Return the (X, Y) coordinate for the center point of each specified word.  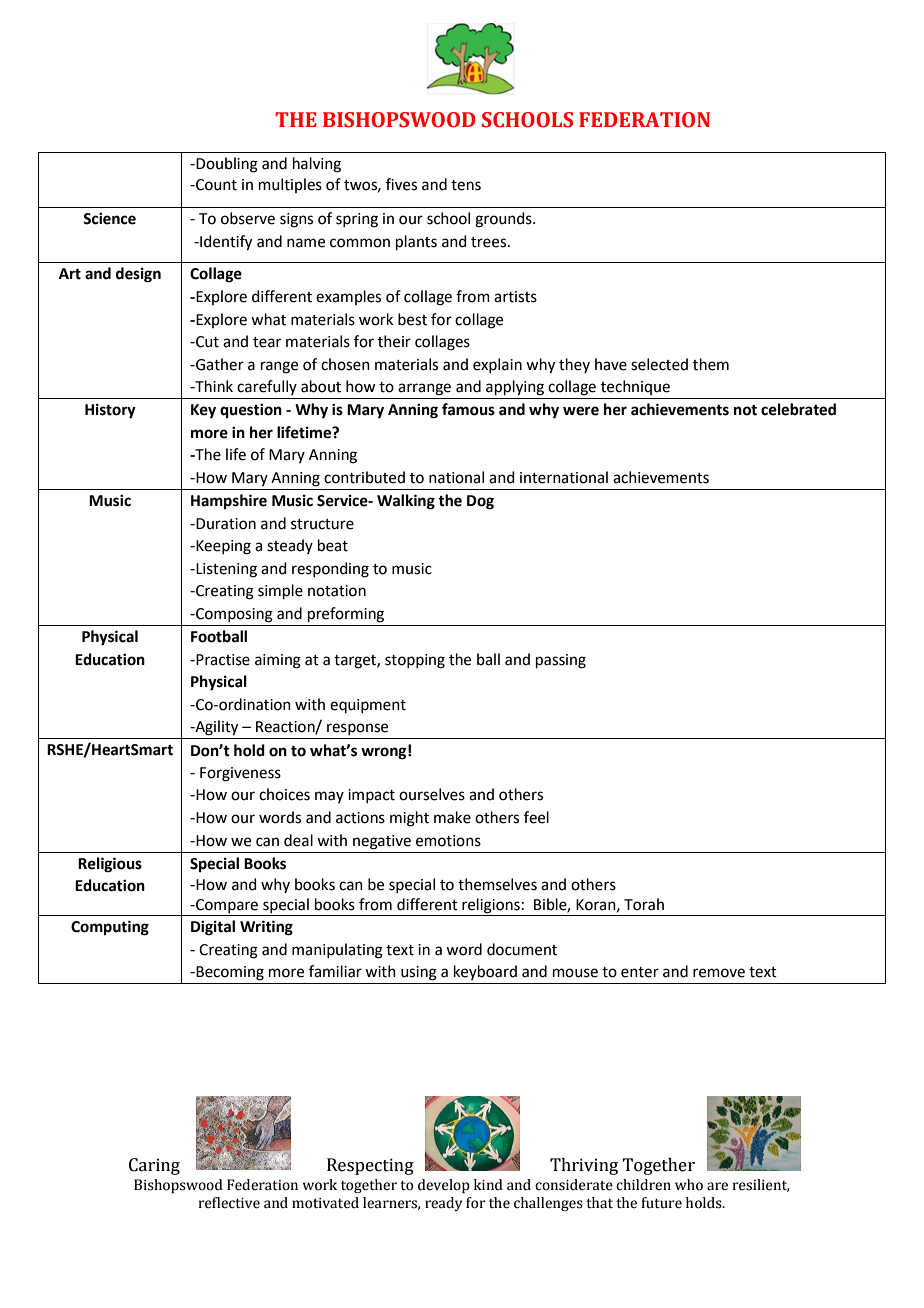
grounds (504, 220)
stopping (415, 661)
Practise (222, 660)
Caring (154, 1166)
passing (561, 661)
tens (466, 185)
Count (215, 185)
